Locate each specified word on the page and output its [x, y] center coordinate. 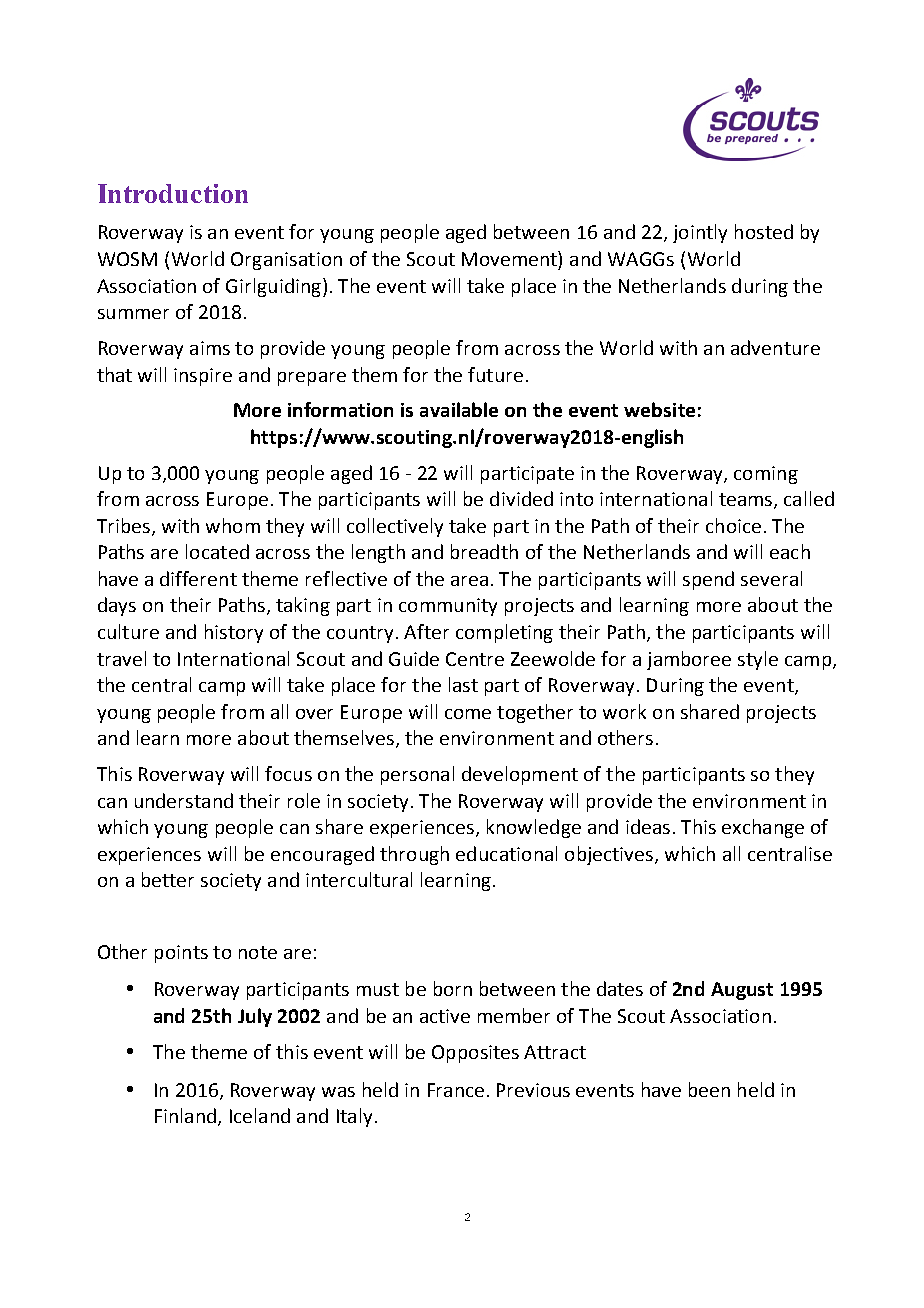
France [456, 1090]
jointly [700, 233]
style [758, 660]
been [709, 1089]
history [234, 633]
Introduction [173, 193]
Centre [475, 659]
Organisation [286, 261]
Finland [185, 1115]
